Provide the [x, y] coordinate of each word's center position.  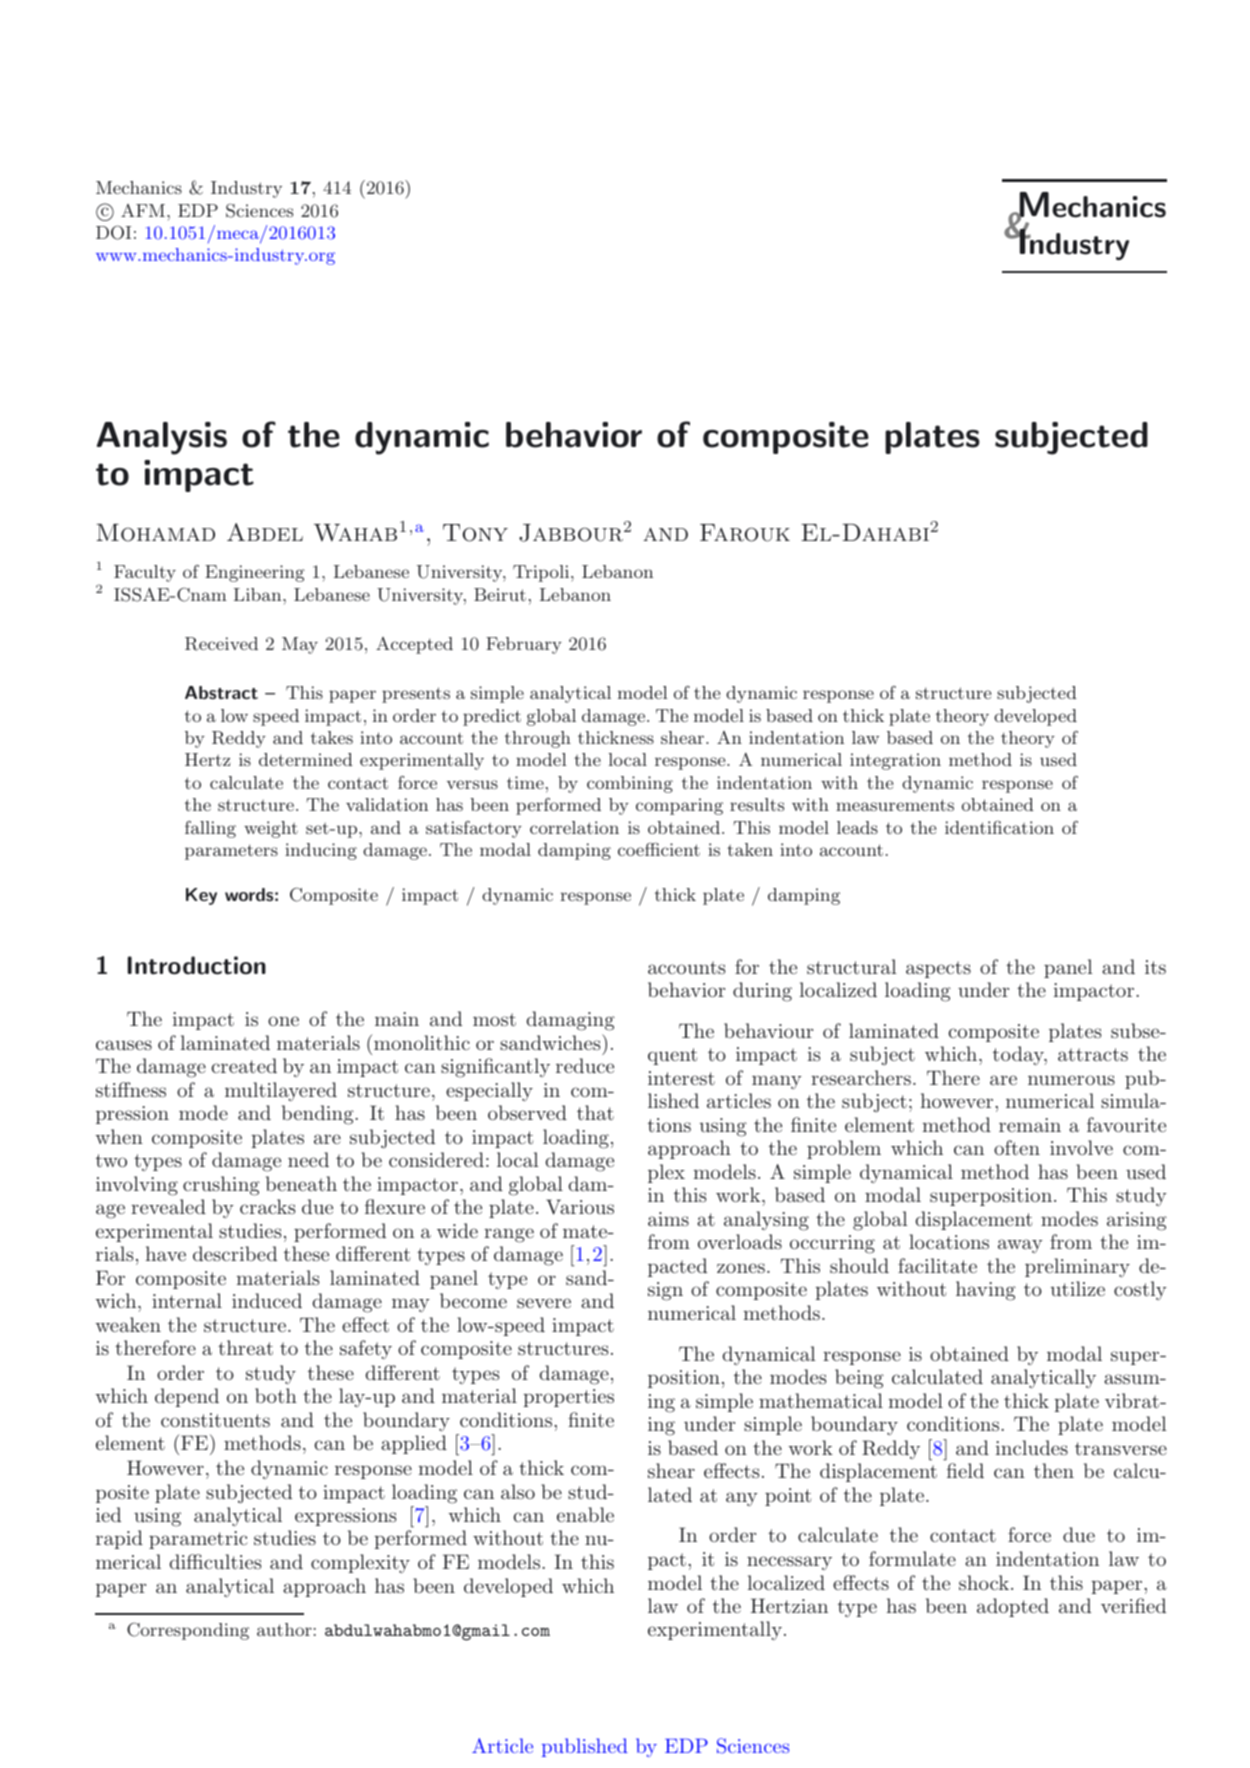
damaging [570, 1021]
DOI [113, 232]
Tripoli [542, 573]
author [284, 1629]
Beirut [500, 594]
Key [201, 896]
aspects [938, 969]
